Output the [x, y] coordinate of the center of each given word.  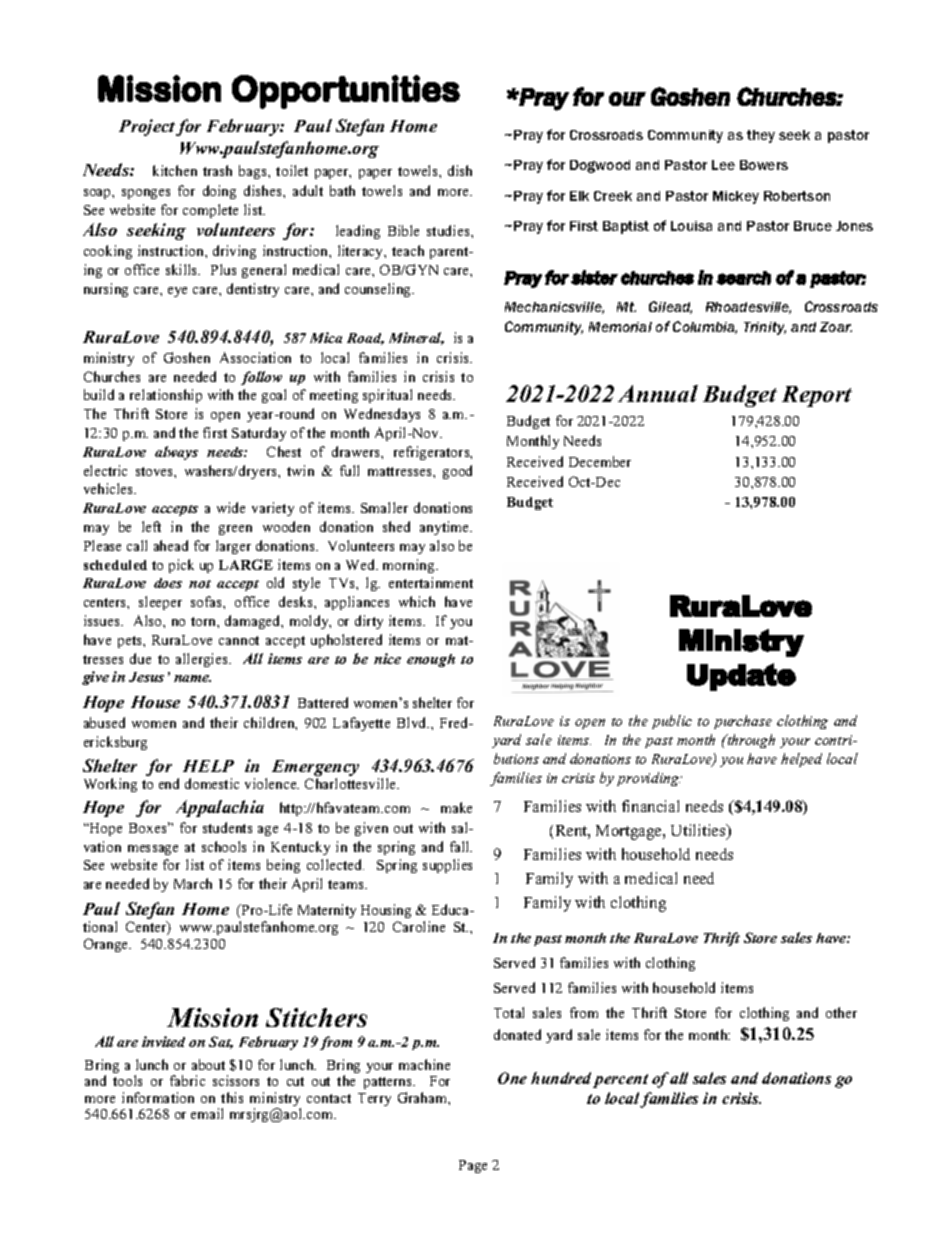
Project [147, 127]
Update [741, 677]
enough [431, 660]
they [761, 136]
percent [620, 1081]
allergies [203, 660]
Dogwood [600, 166]
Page [473, 1166]
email [207, 1113]
